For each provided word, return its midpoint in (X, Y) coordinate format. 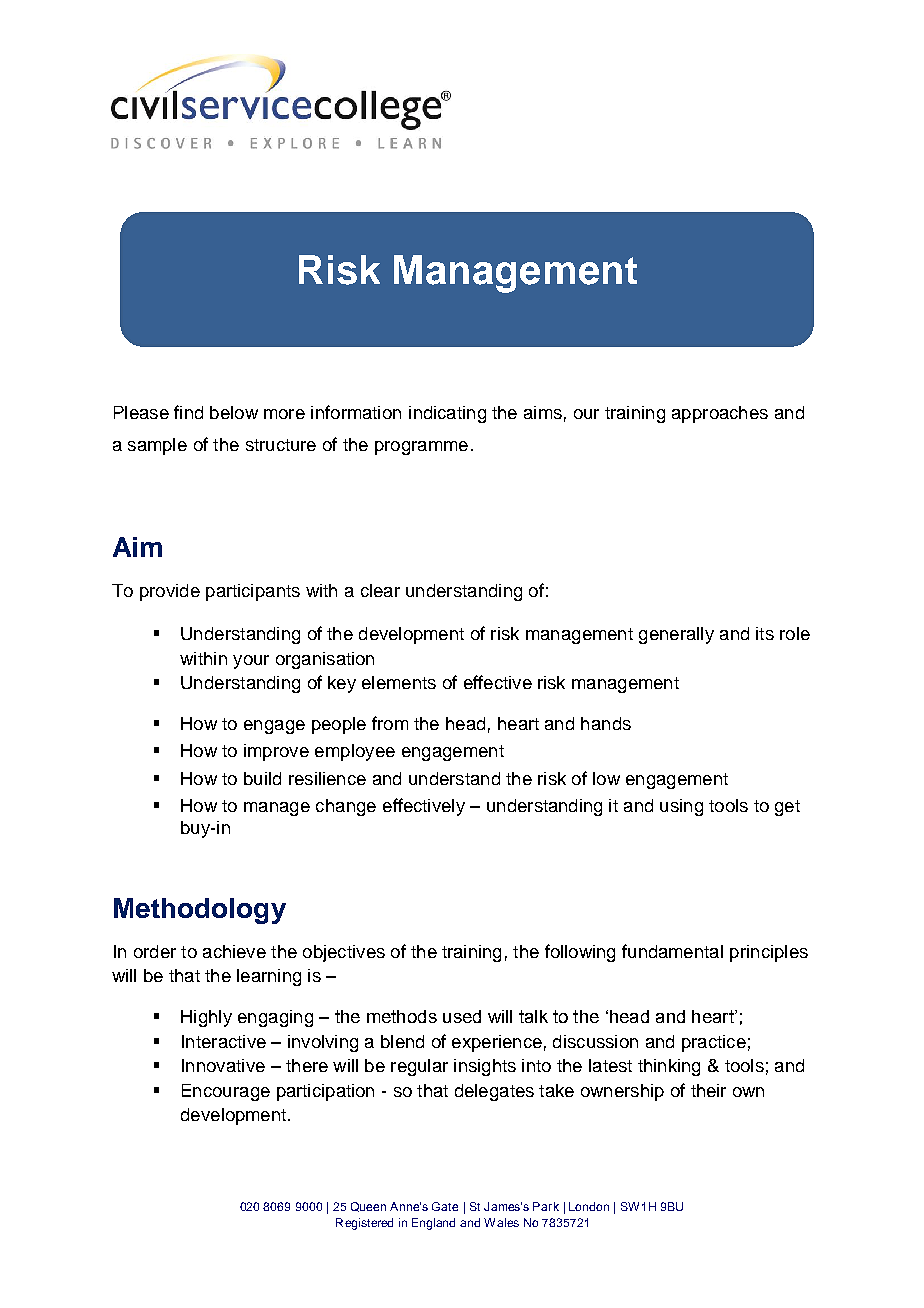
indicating (447, 414)
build (262, 778)
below (234, 412)
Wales (501, 1222)
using (681, 807)
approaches (720, 414)
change (346, 807)
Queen (368, 1207)
